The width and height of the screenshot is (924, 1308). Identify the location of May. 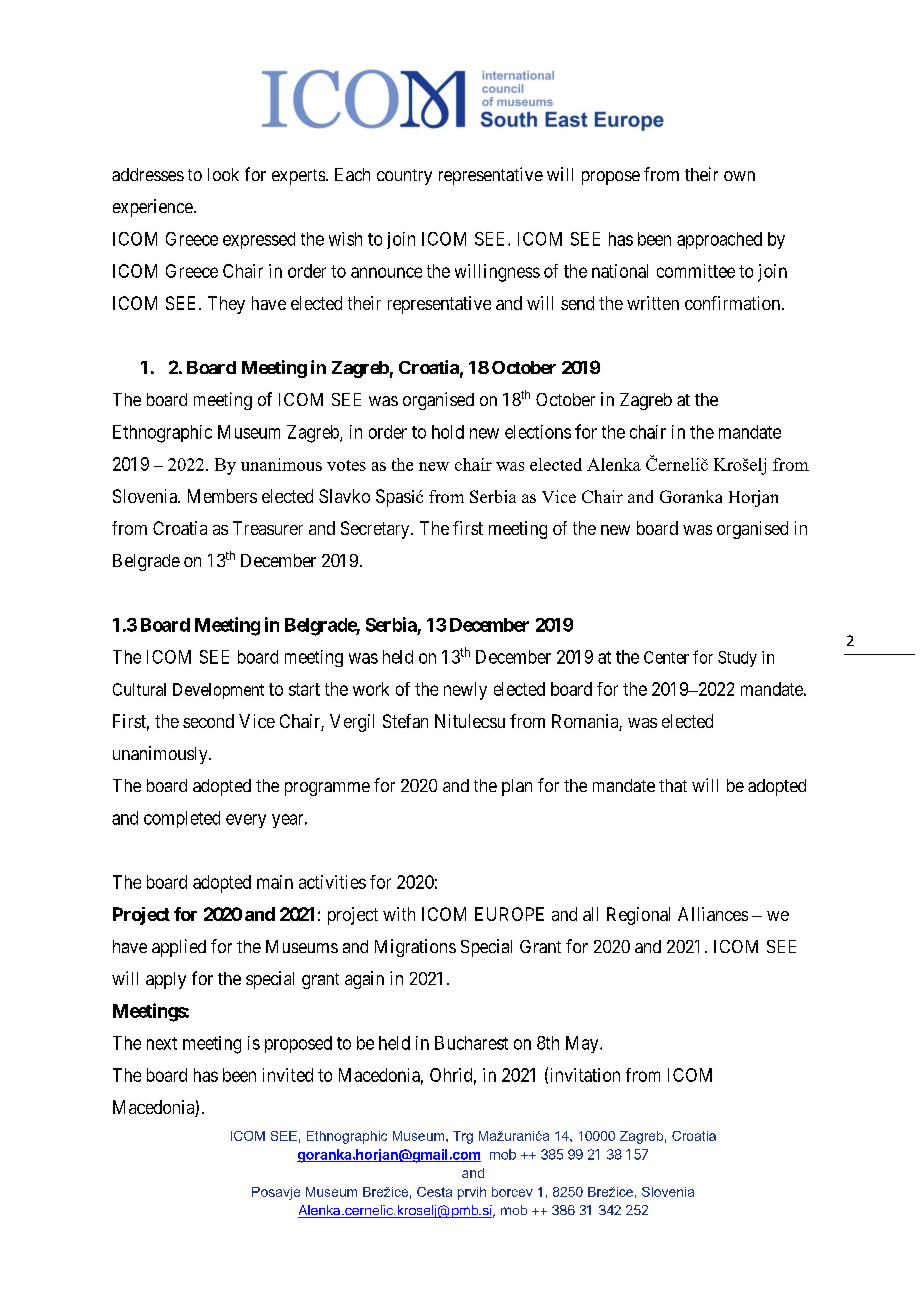
(583, 1044).
